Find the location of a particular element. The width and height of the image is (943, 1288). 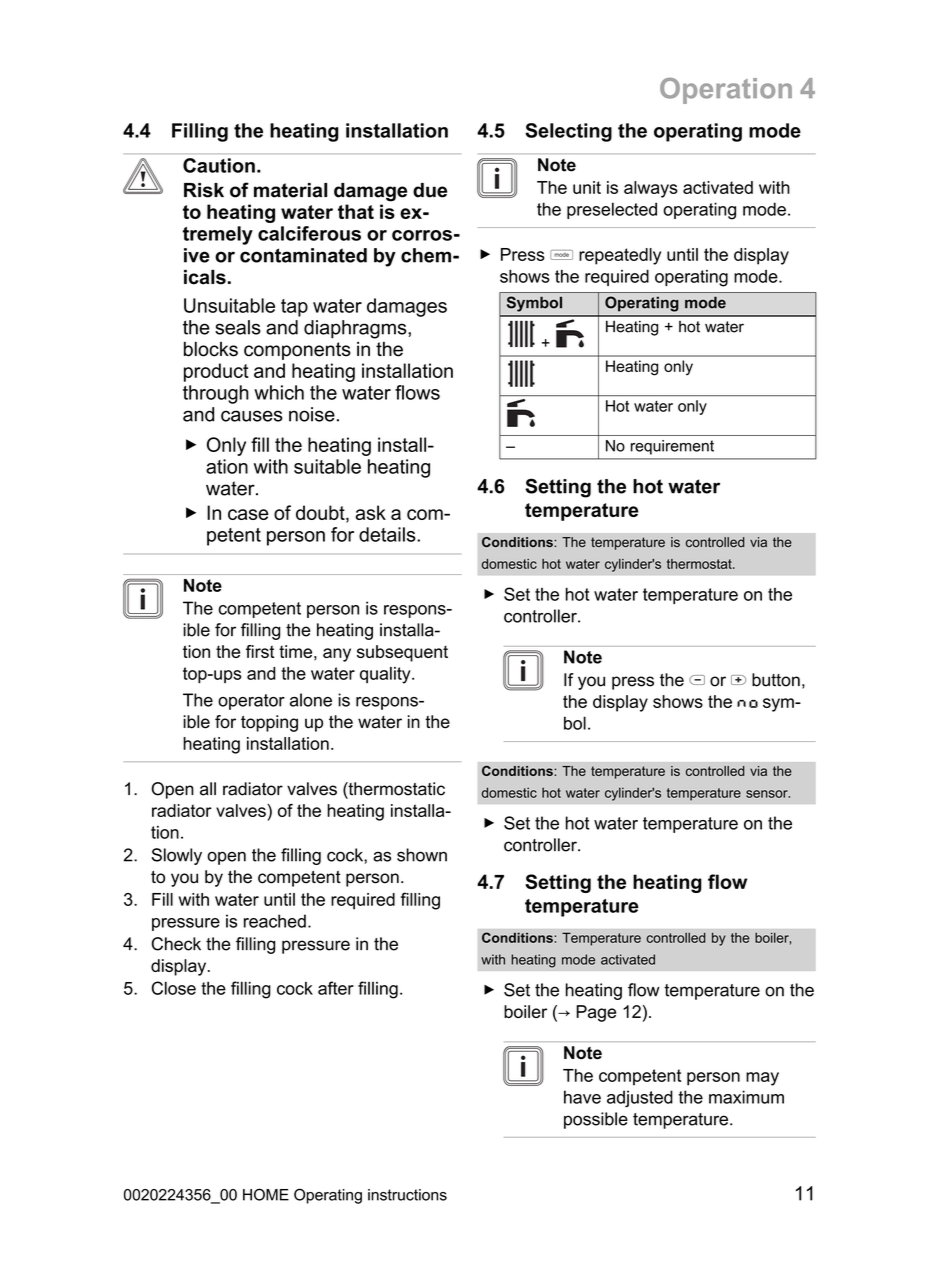

HOME is located at coordinates (266, 1194).
